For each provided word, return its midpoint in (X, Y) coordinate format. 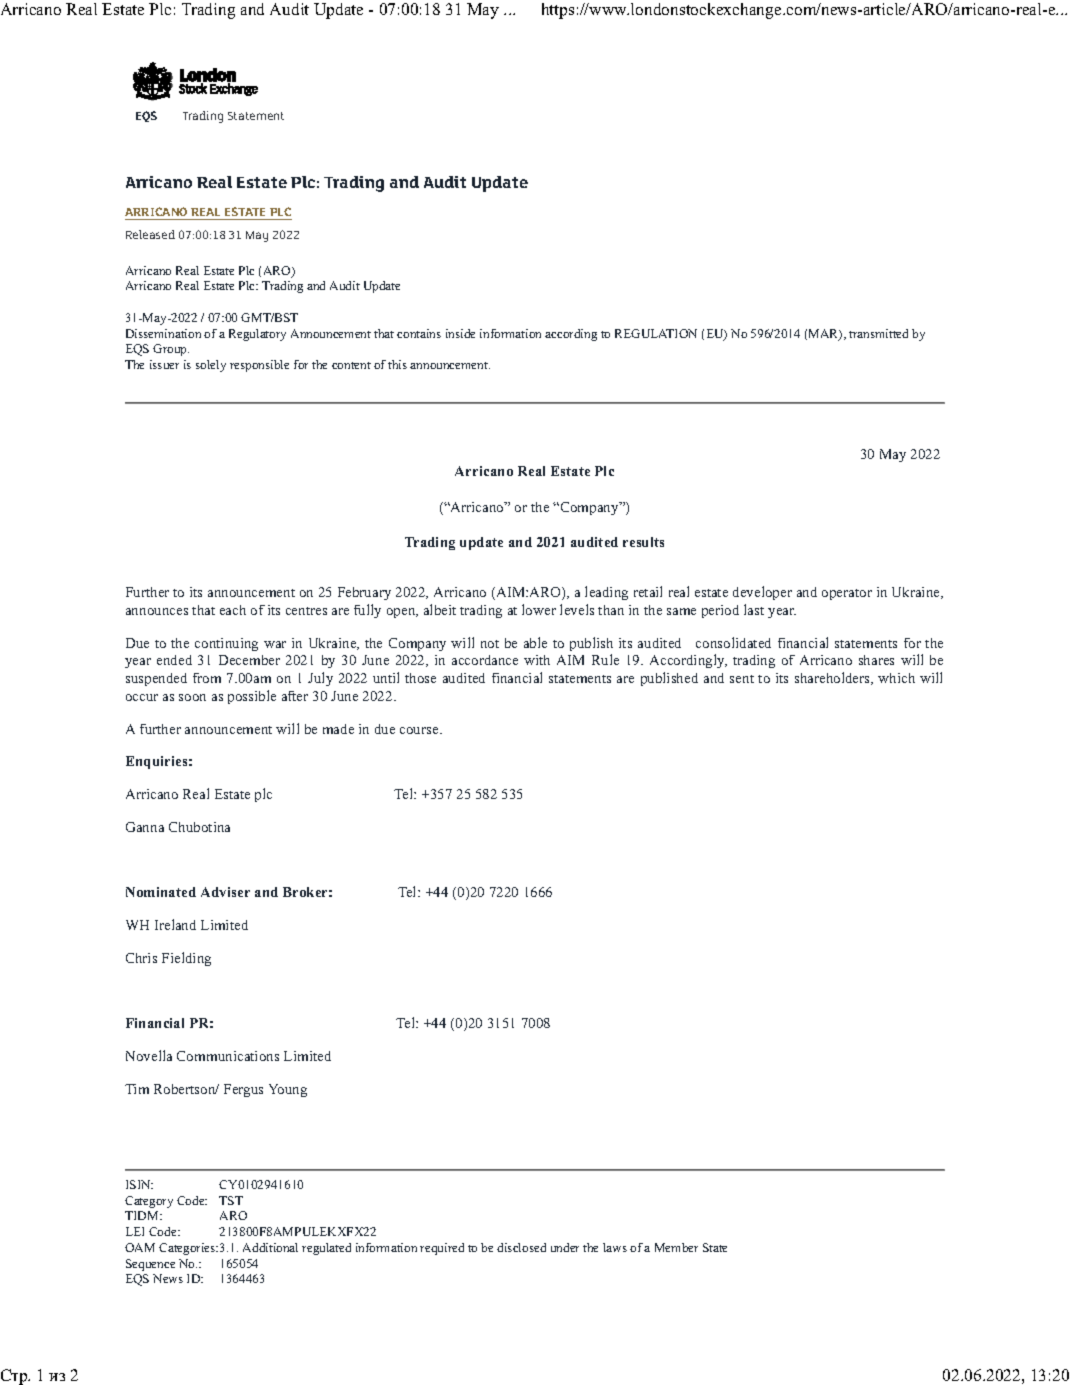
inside (460, 333)
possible (252, 697)
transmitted (878, 333)
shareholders (833, 678)
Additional (270, 1247)
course (420, 730)
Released (150, 234)
